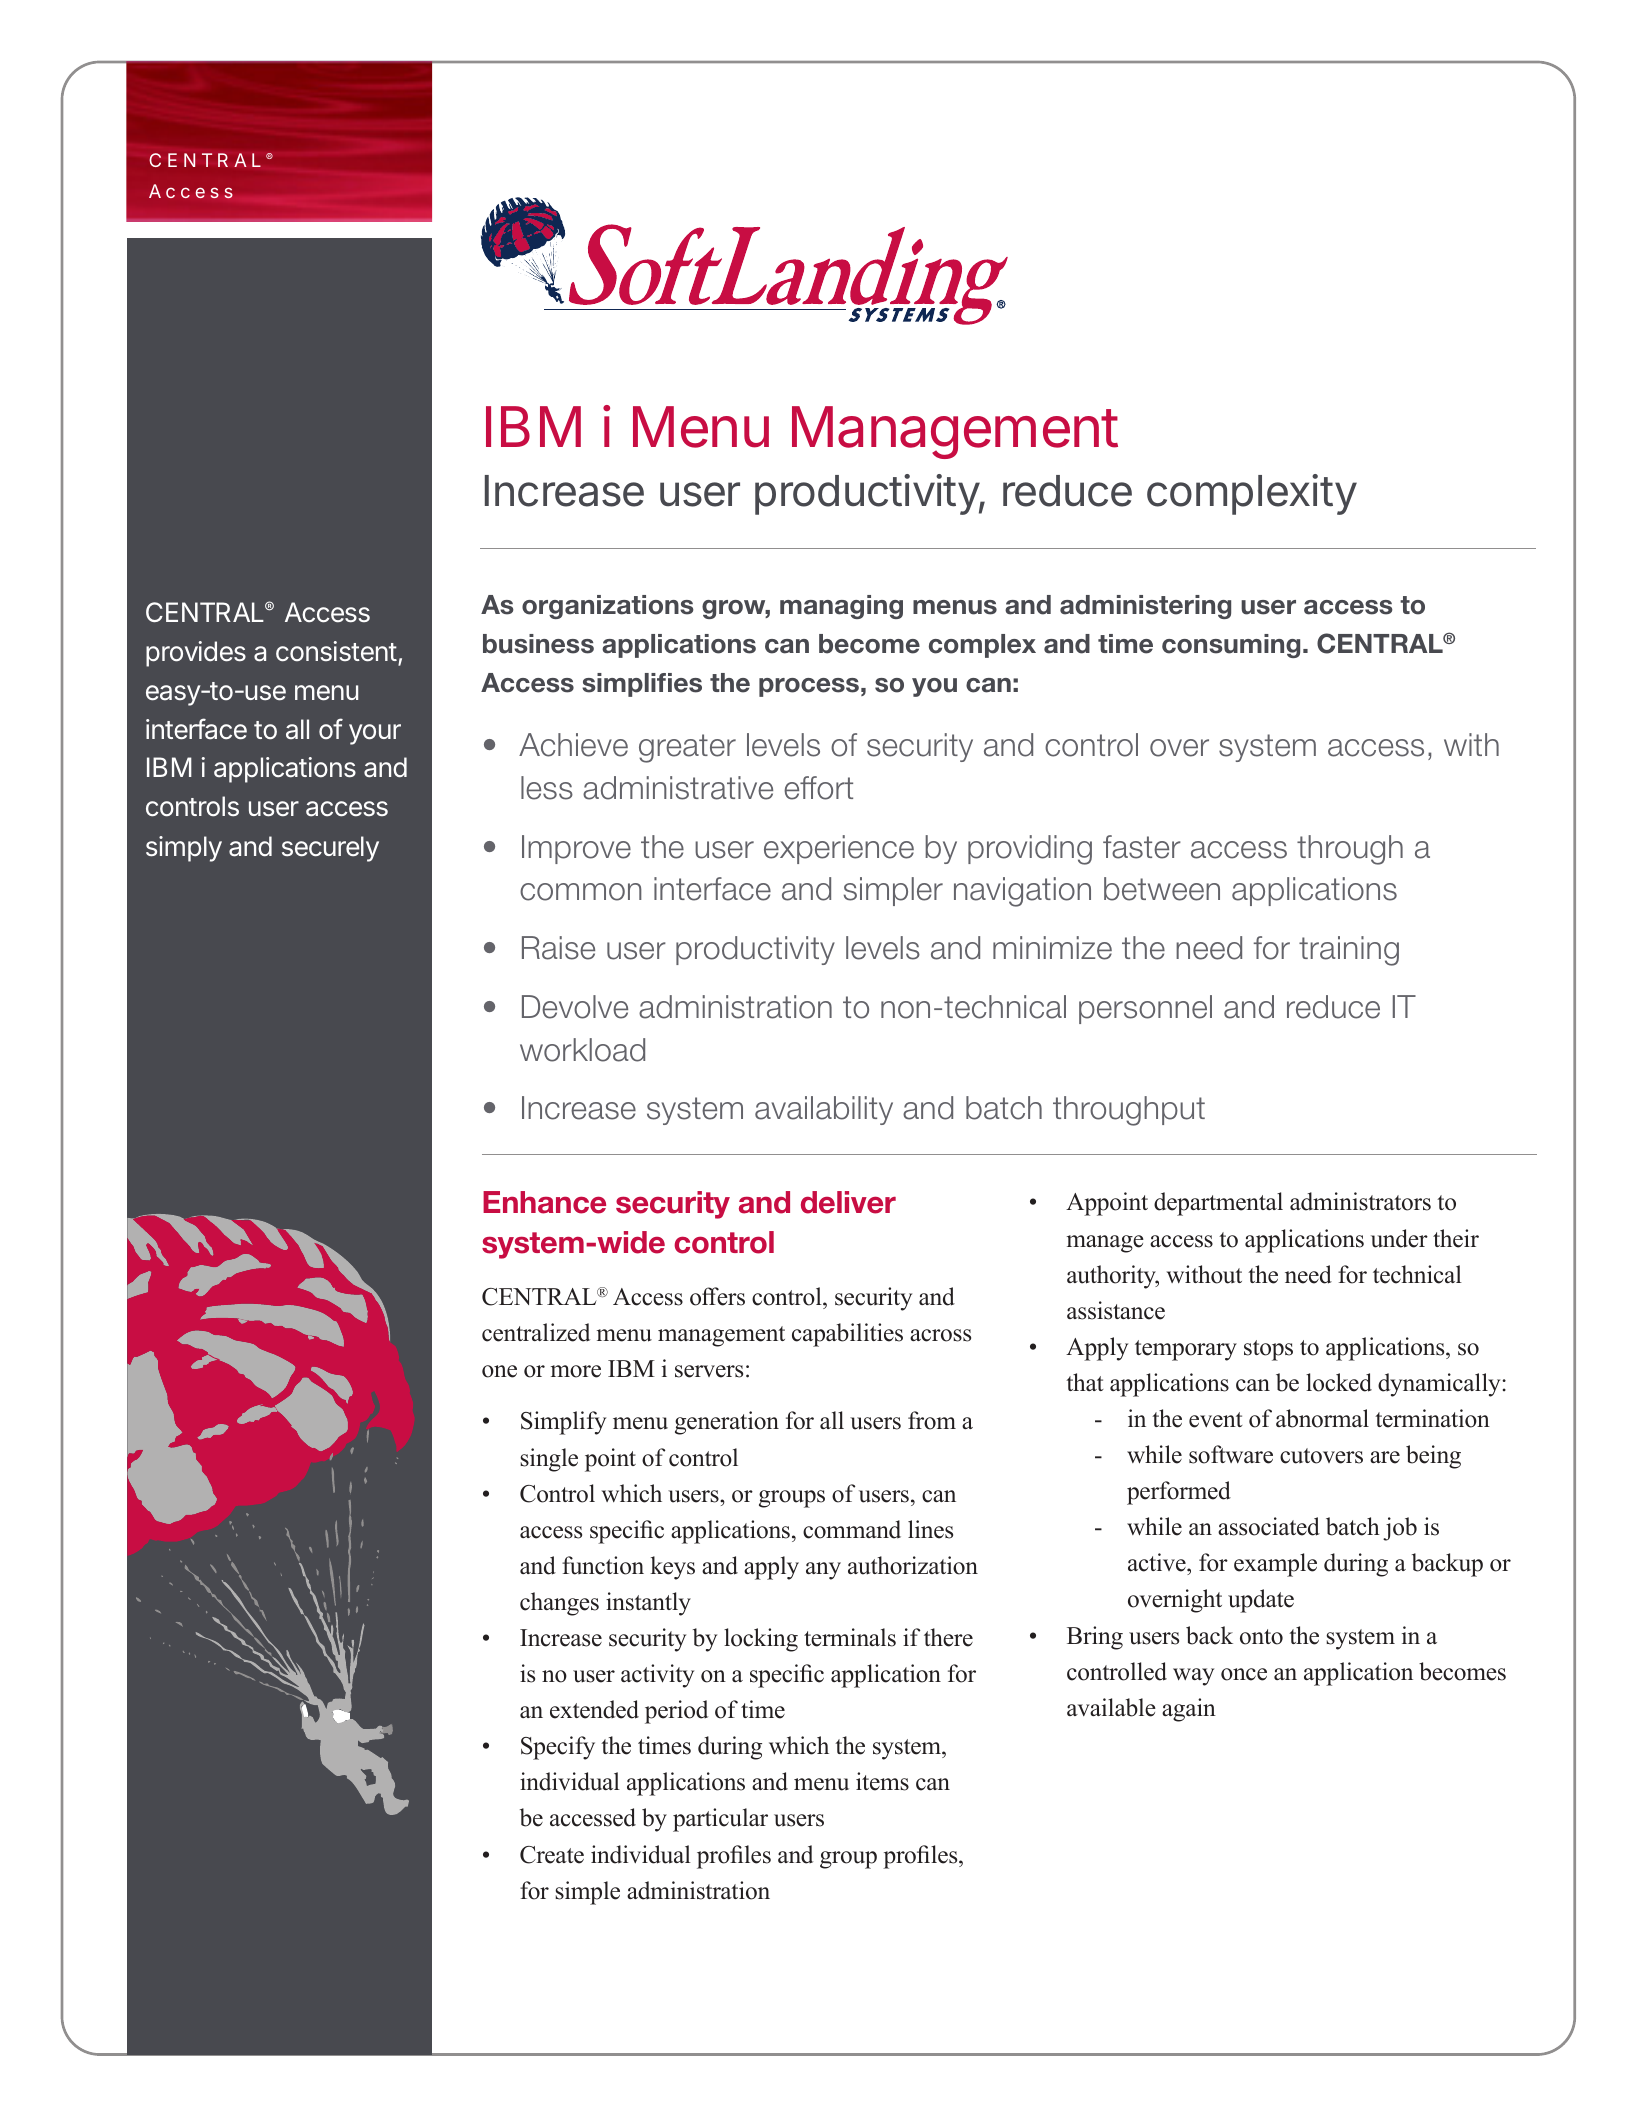 This screenshot has width=1636, height=2117. What do you see at coordinates (1360, 1201) in the screenshot?
I see `administrators` at bounding box center [1360, 1201].
